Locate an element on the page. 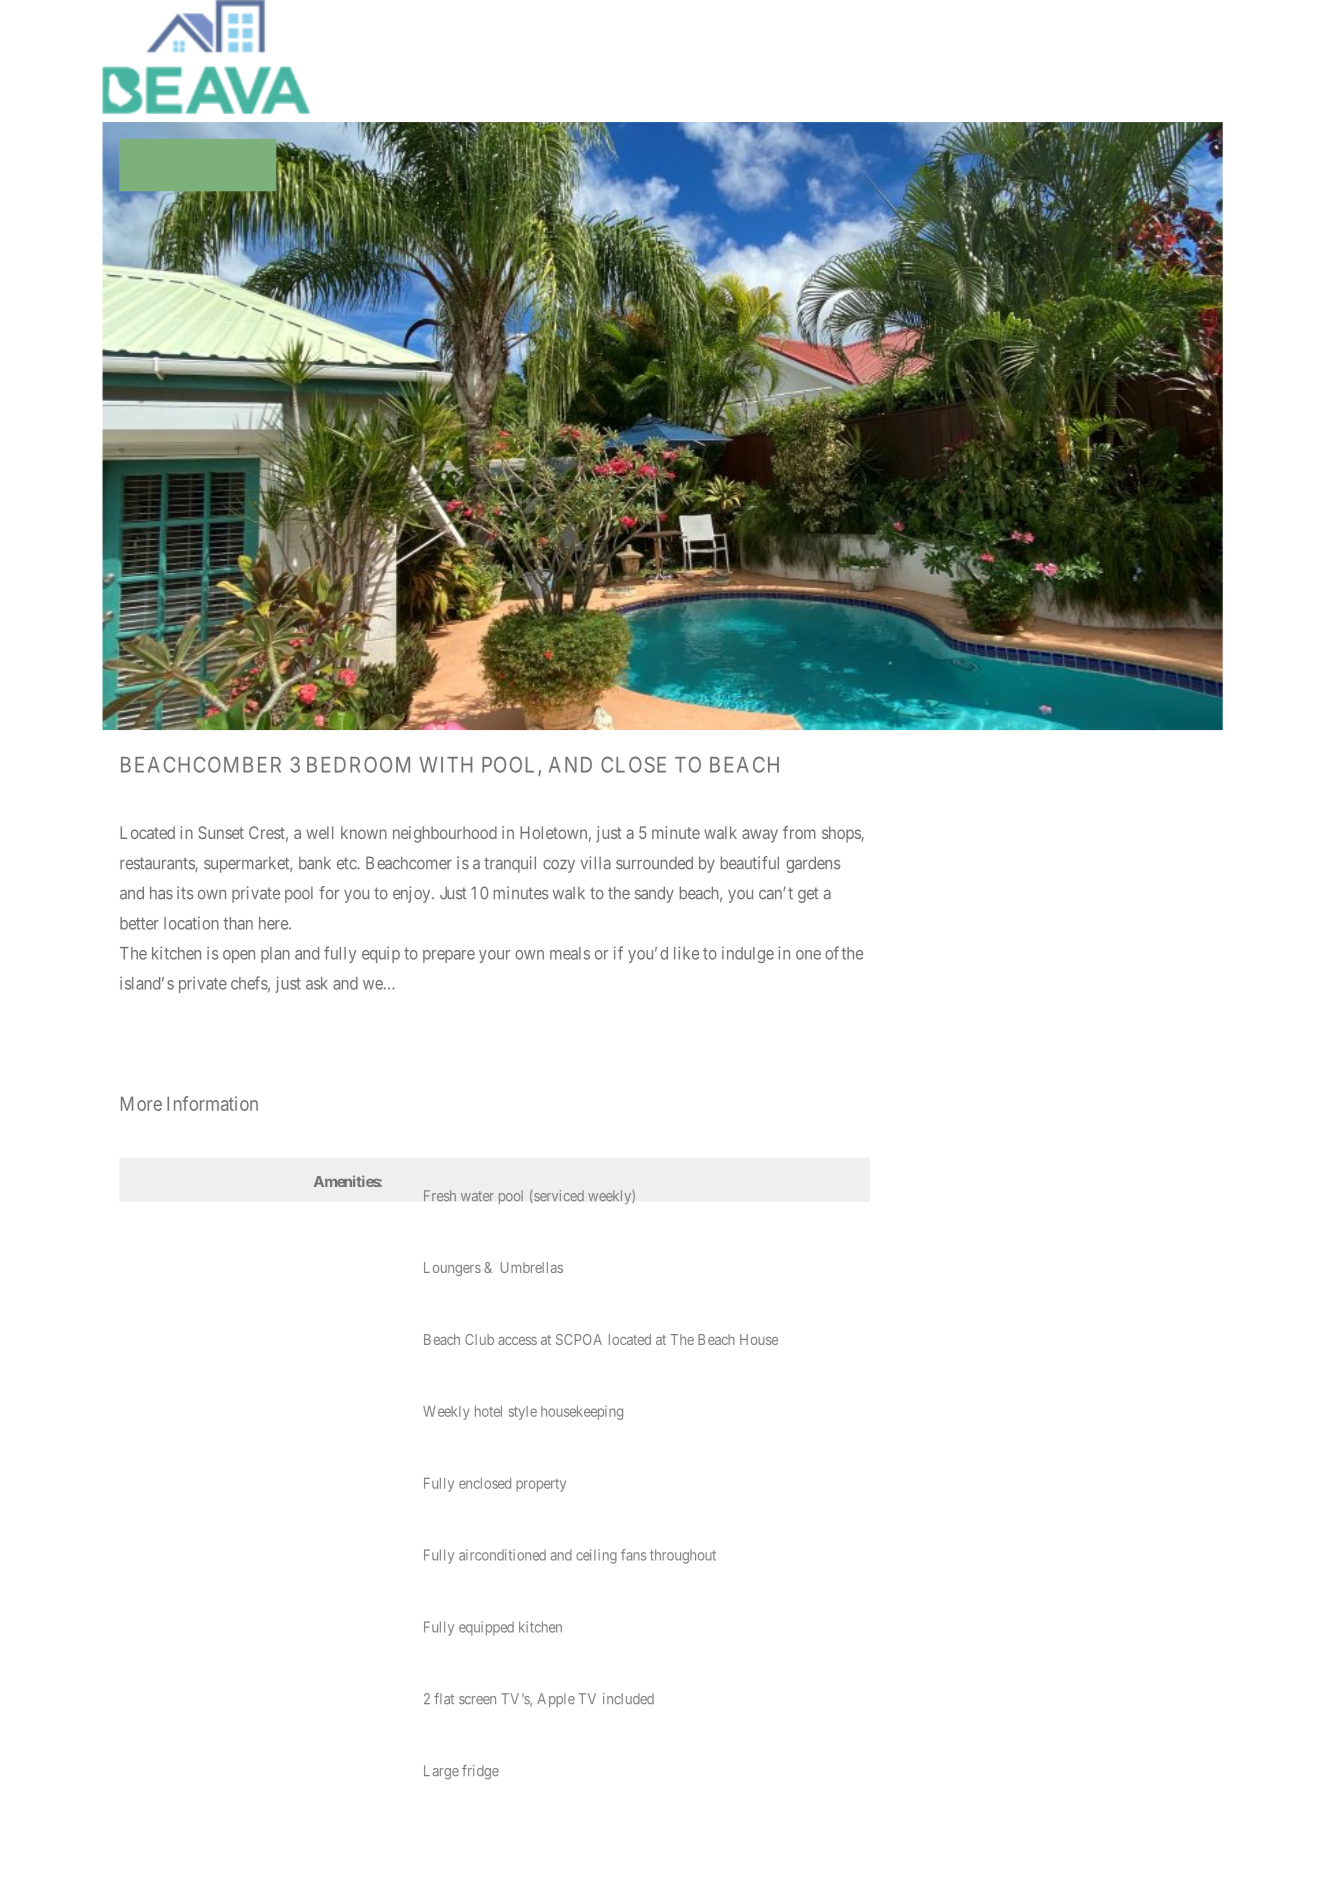 The width and height of the image is (1327, 1877). serviced is located at coordinates (558, 1196).
